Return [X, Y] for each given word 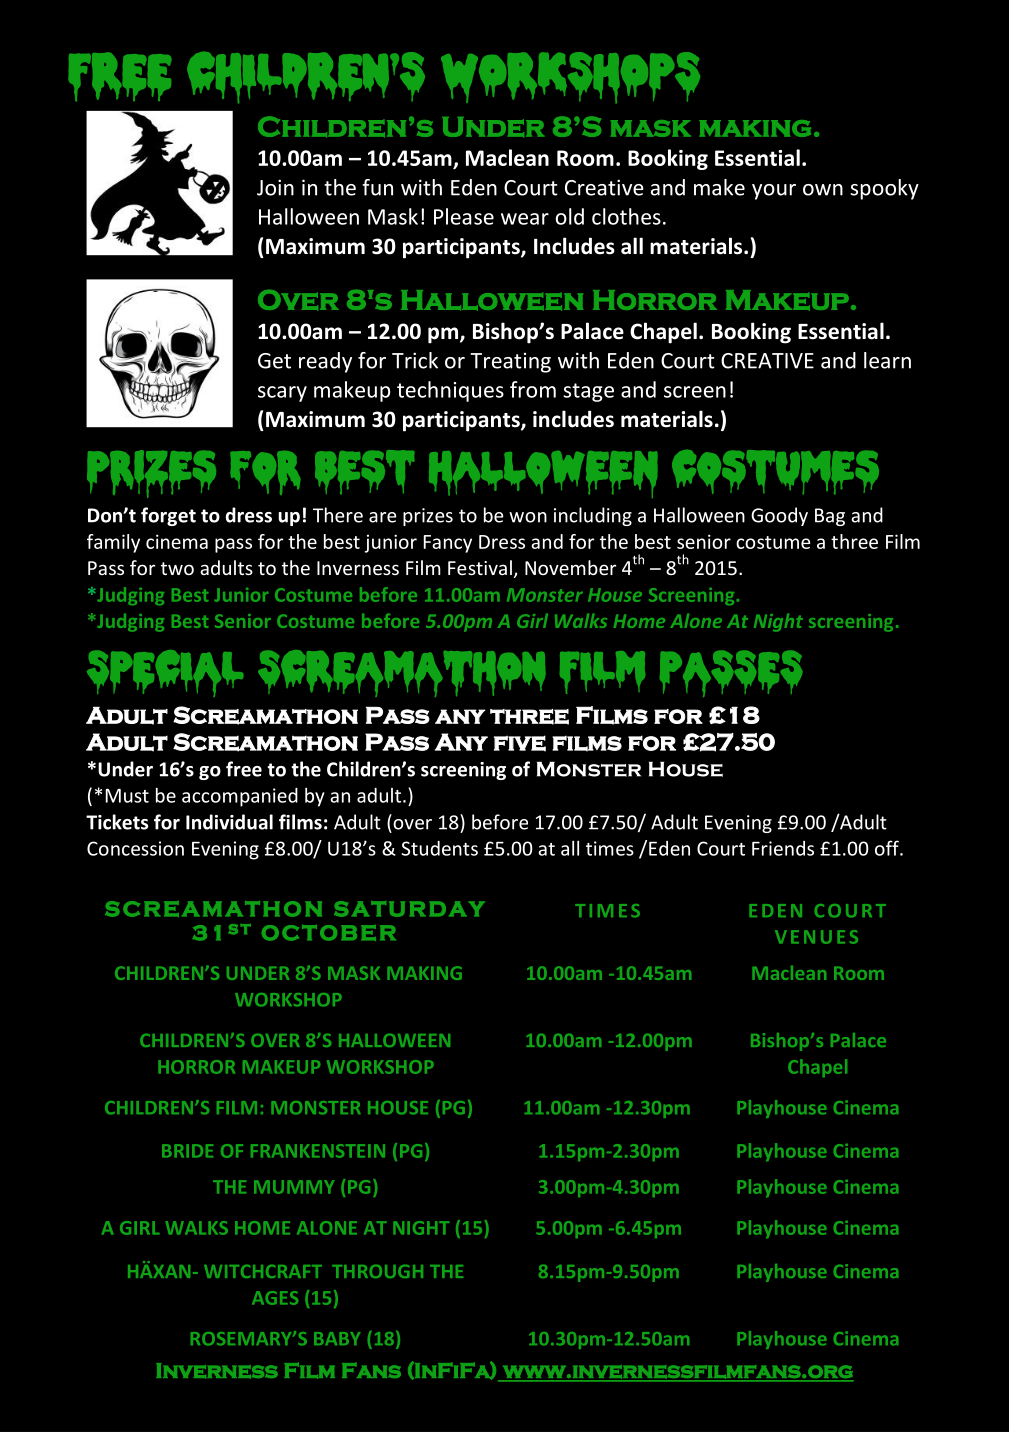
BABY [337, 1338]
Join [275, 187]
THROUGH [377, 1271]
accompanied [240, 797]
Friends [783, 848]
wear [525, 219]
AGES [275, 1298]
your [774, 192]
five [520, 743]
